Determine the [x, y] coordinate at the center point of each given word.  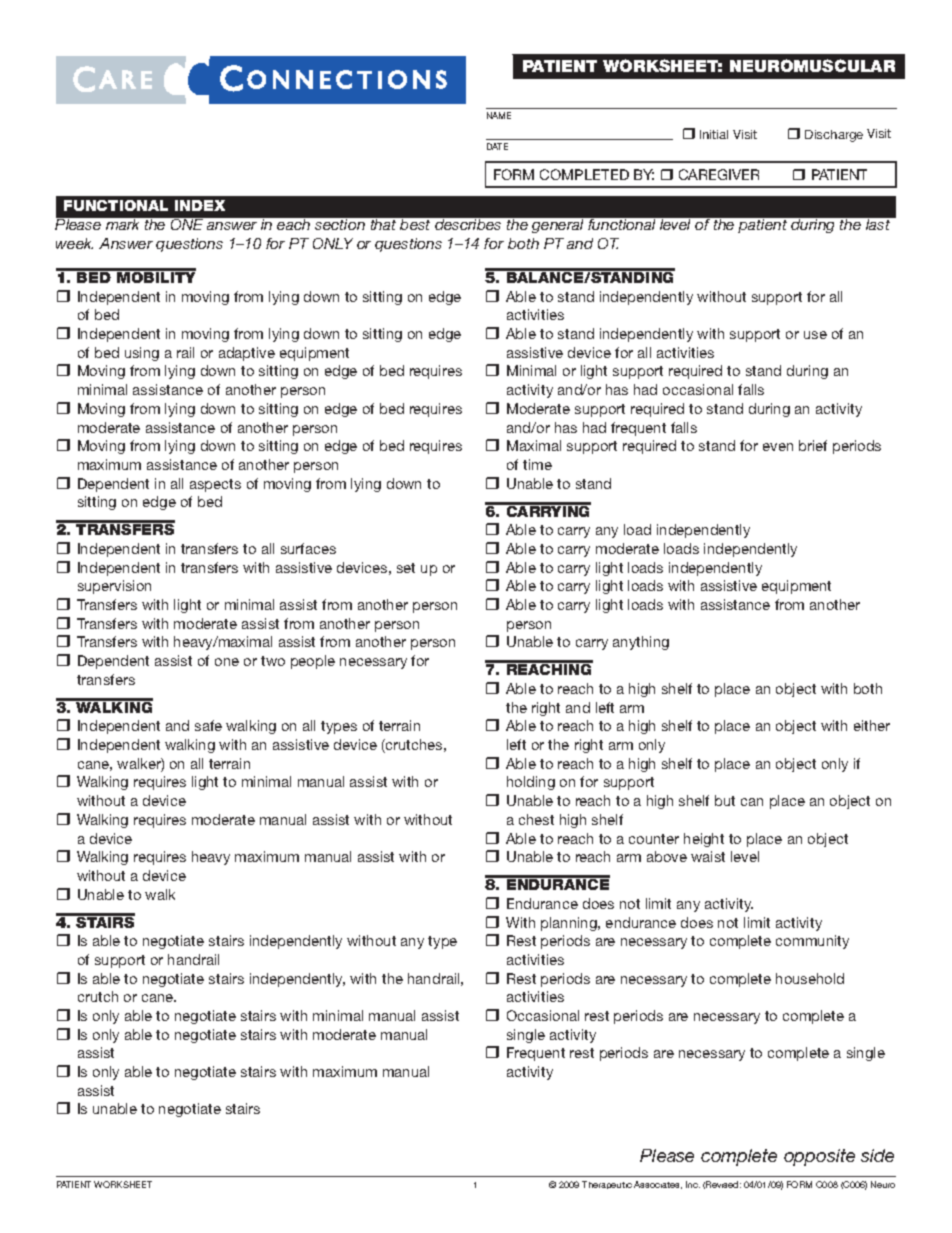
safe [208, 725]
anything [641, 643]
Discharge [834, 136]
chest [536, 819]
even [778, 447]
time [537, 464]
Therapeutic [607, 1185]
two [273, 661]
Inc [693, 1184]
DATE [497, 146]
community [812, 942]
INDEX [200, 205]
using [142, 354]
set [406, 568]
